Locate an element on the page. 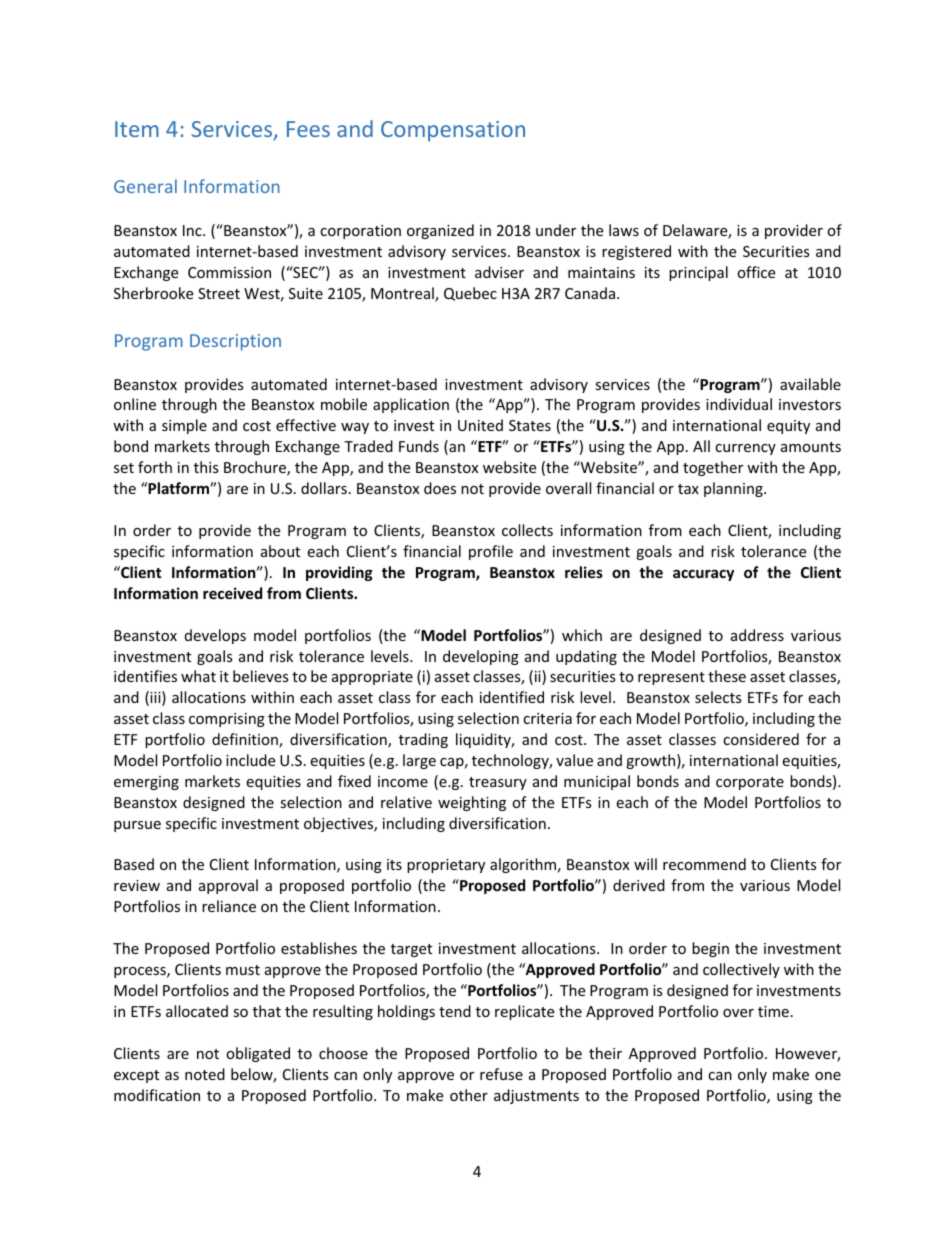 The image size is (952, 1233). comprising is located at coordinates (227, 720).
